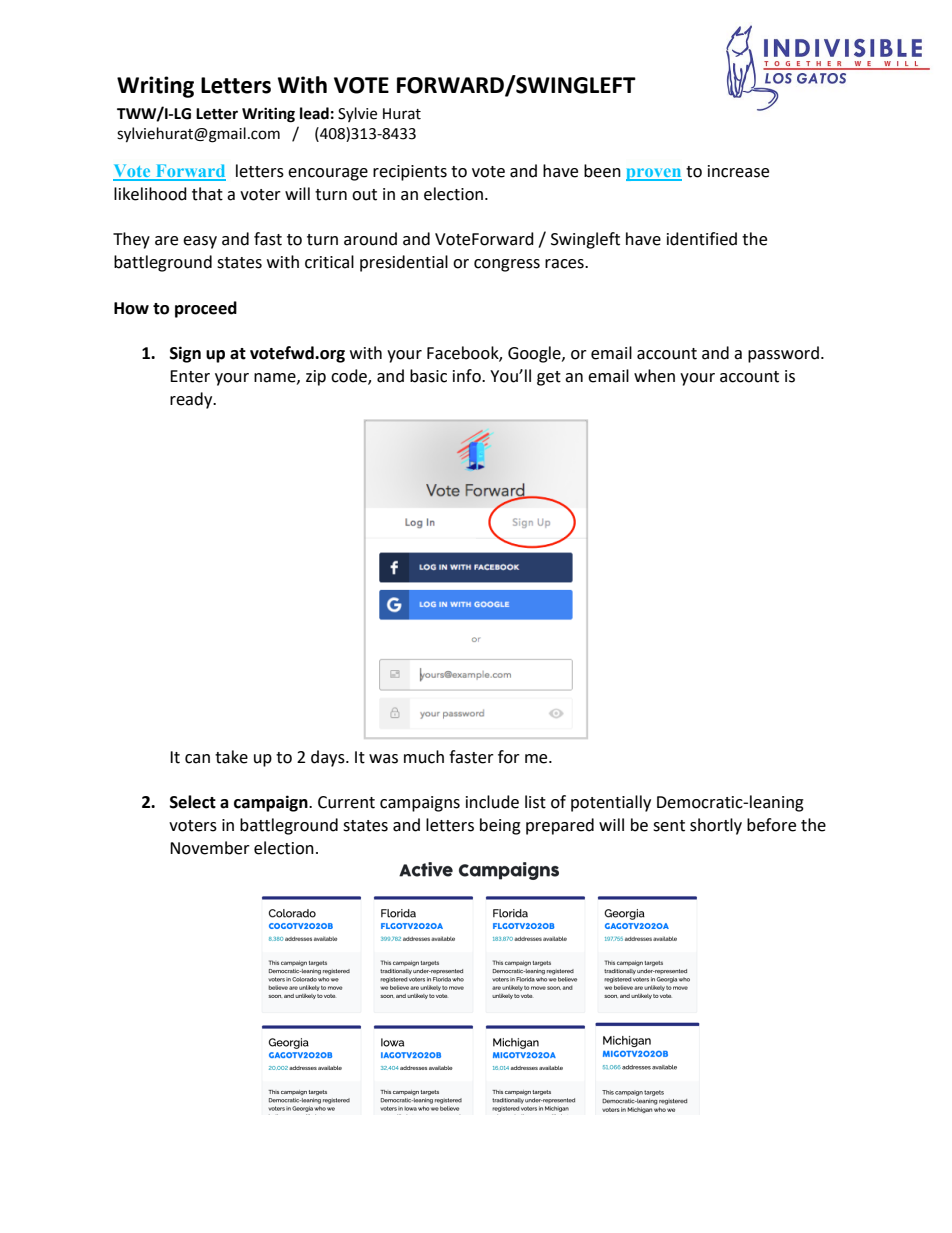 Image resolution: width=952 pixels, height=1233 pixels. Describe the element at coordinates (192, 400) in the image. I see `ready` at that location.
